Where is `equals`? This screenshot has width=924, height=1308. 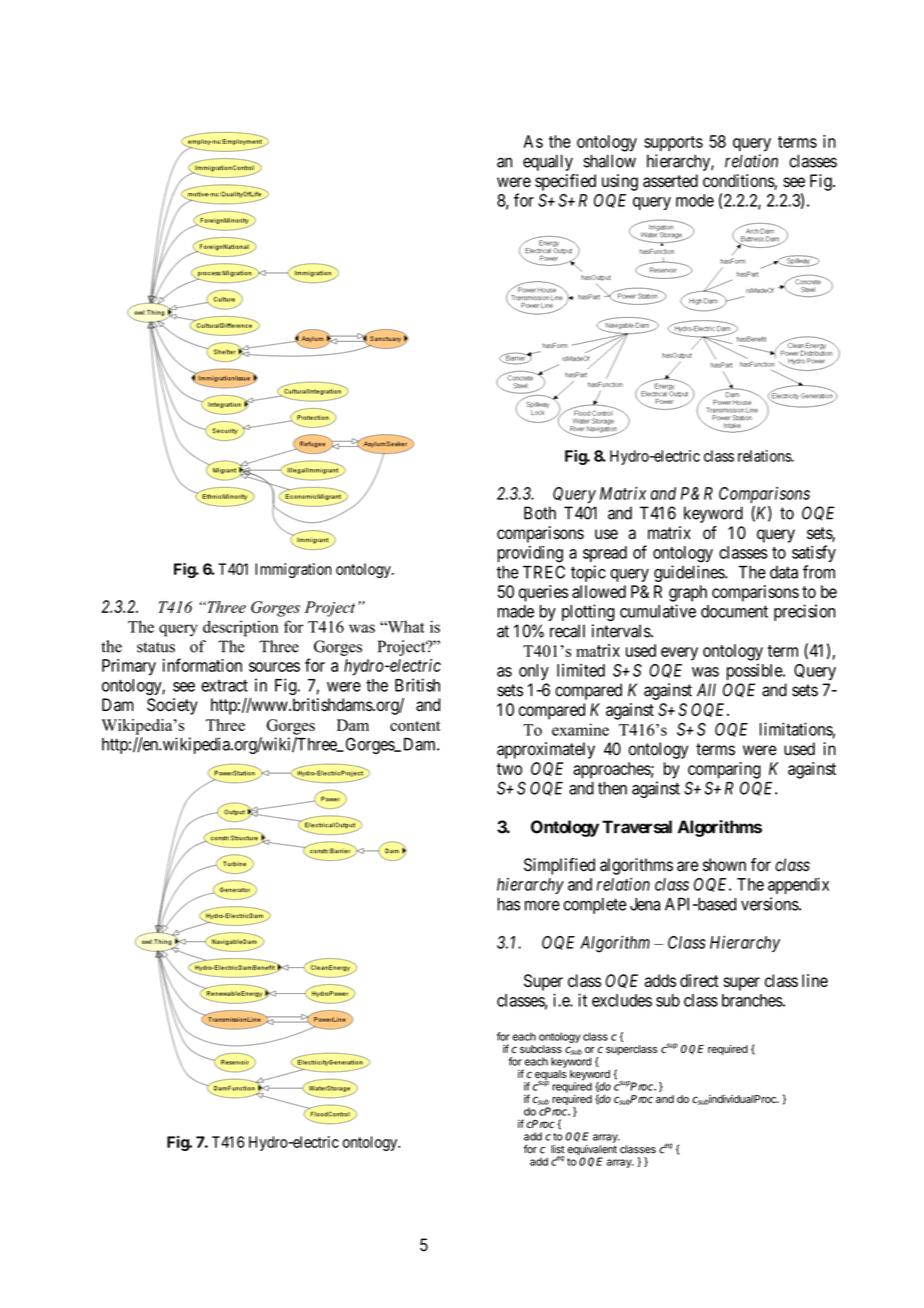
equals is located at coordinates (551, 1076).
